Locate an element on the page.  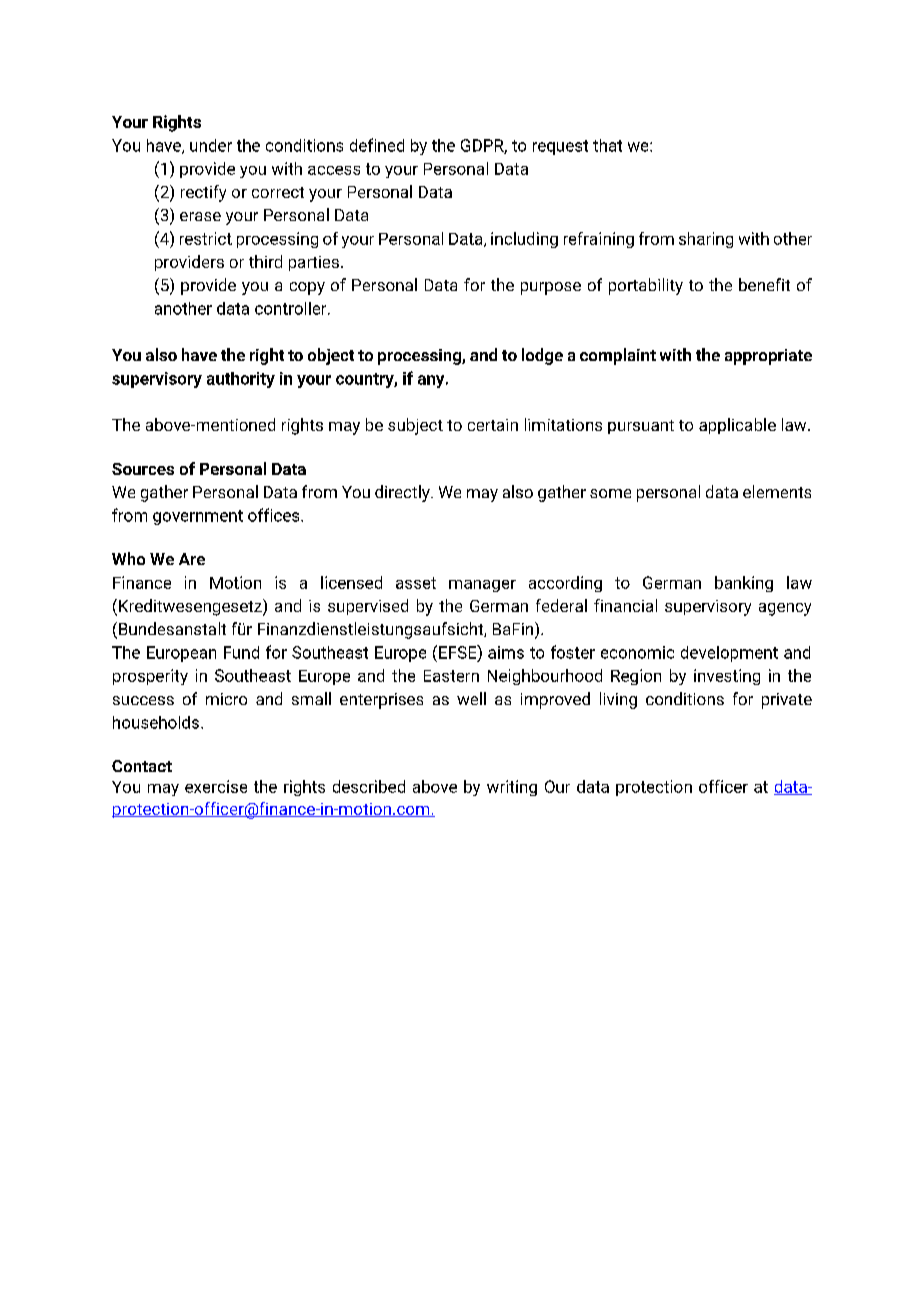
under is located at coordinates (211, 145).
